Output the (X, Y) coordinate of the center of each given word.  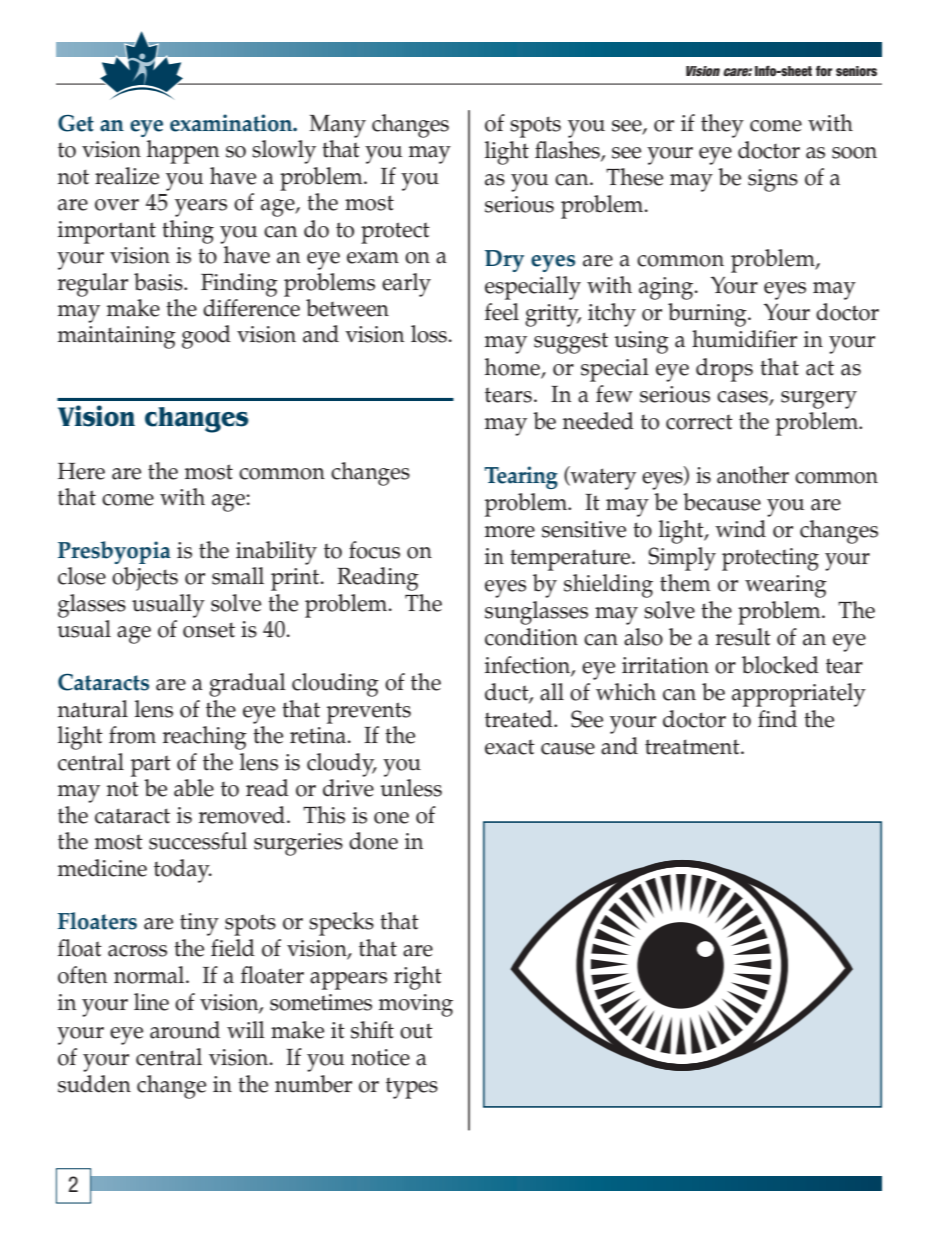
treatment (693, 747)
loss (430, 334)
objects (145, 579)
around (185, 1030)
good (206, 337)
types (412, 1088)
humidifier (744, 339)
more (510, 532)
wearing (786, 586)
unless (411, 788)
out (416, 1031)
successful (198, 841)
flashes (568, 151)
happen (183, 152)
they (722, 126)
